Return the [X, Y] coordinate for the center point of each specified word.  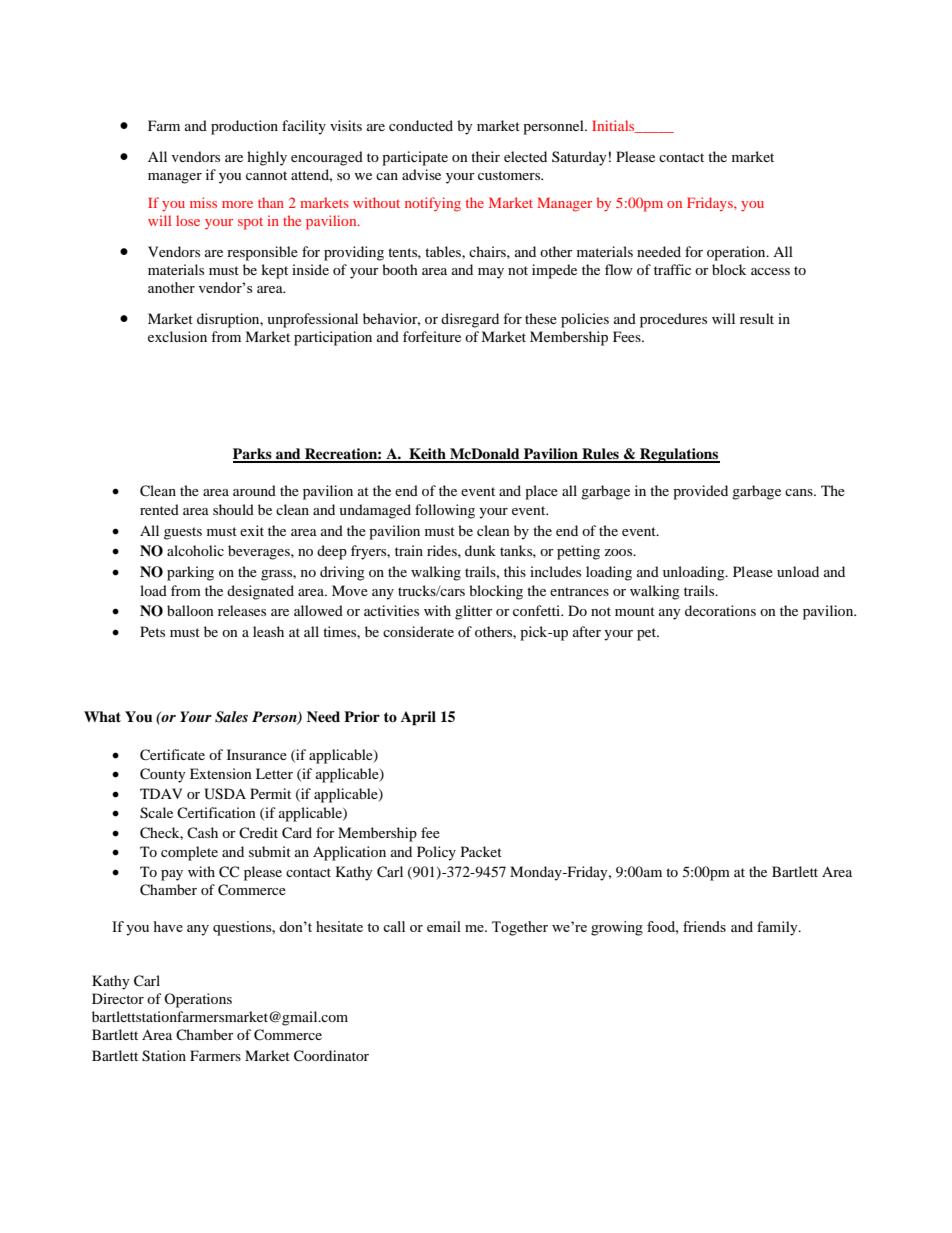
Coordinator [331, 1056]
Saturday [579, 158]
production [244, 127]
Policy [436, 853]
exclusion [177, 336]
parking [190, 573]
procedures [673, 320]
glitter [474, 612]
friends [704, 926]
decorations [720, 610]
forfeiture [432, 336]
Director [118, 998]
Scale [156, 813]
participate [415, 158]
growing [617, 928]
